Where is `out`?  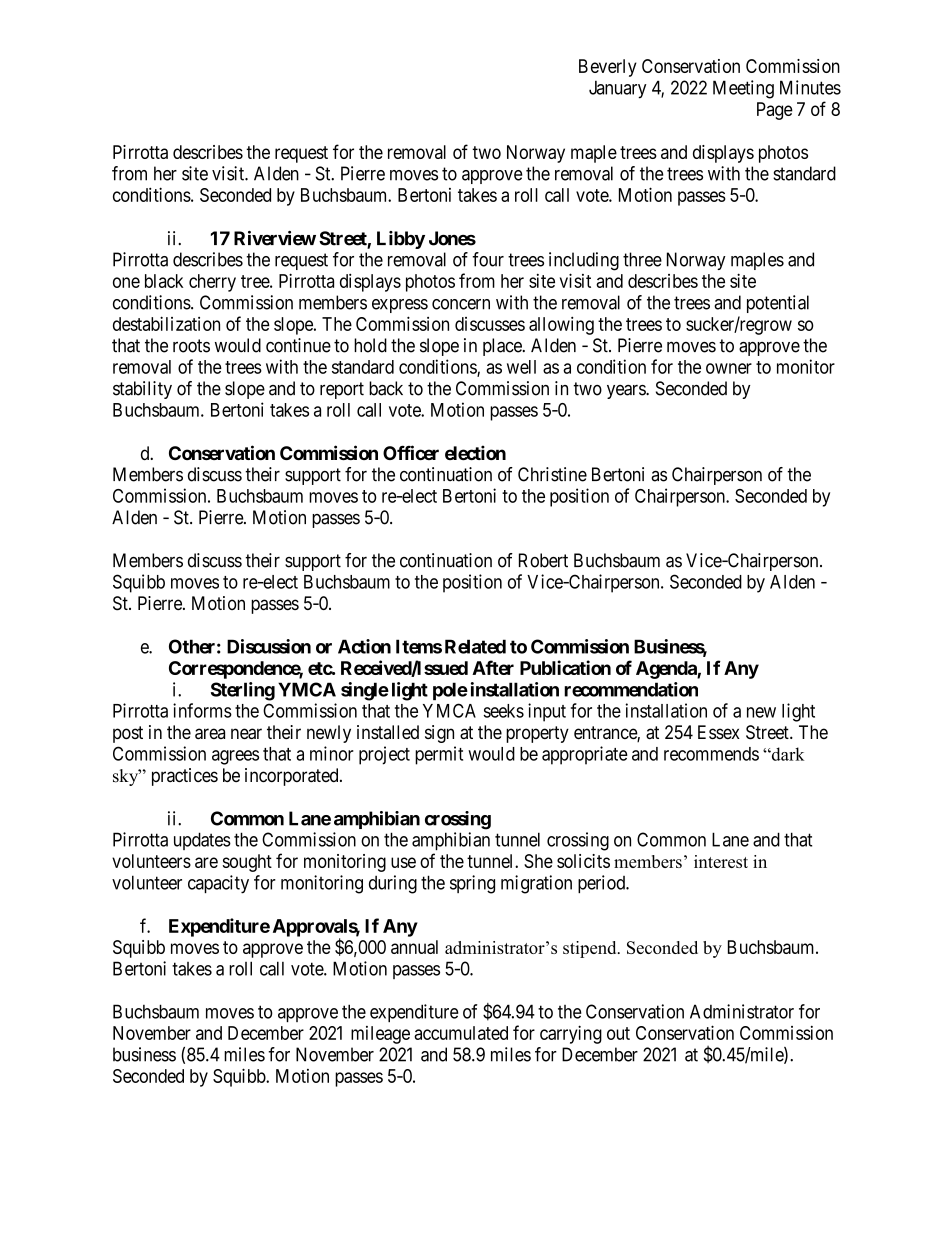
out is located at coordinates (618, 1033).
